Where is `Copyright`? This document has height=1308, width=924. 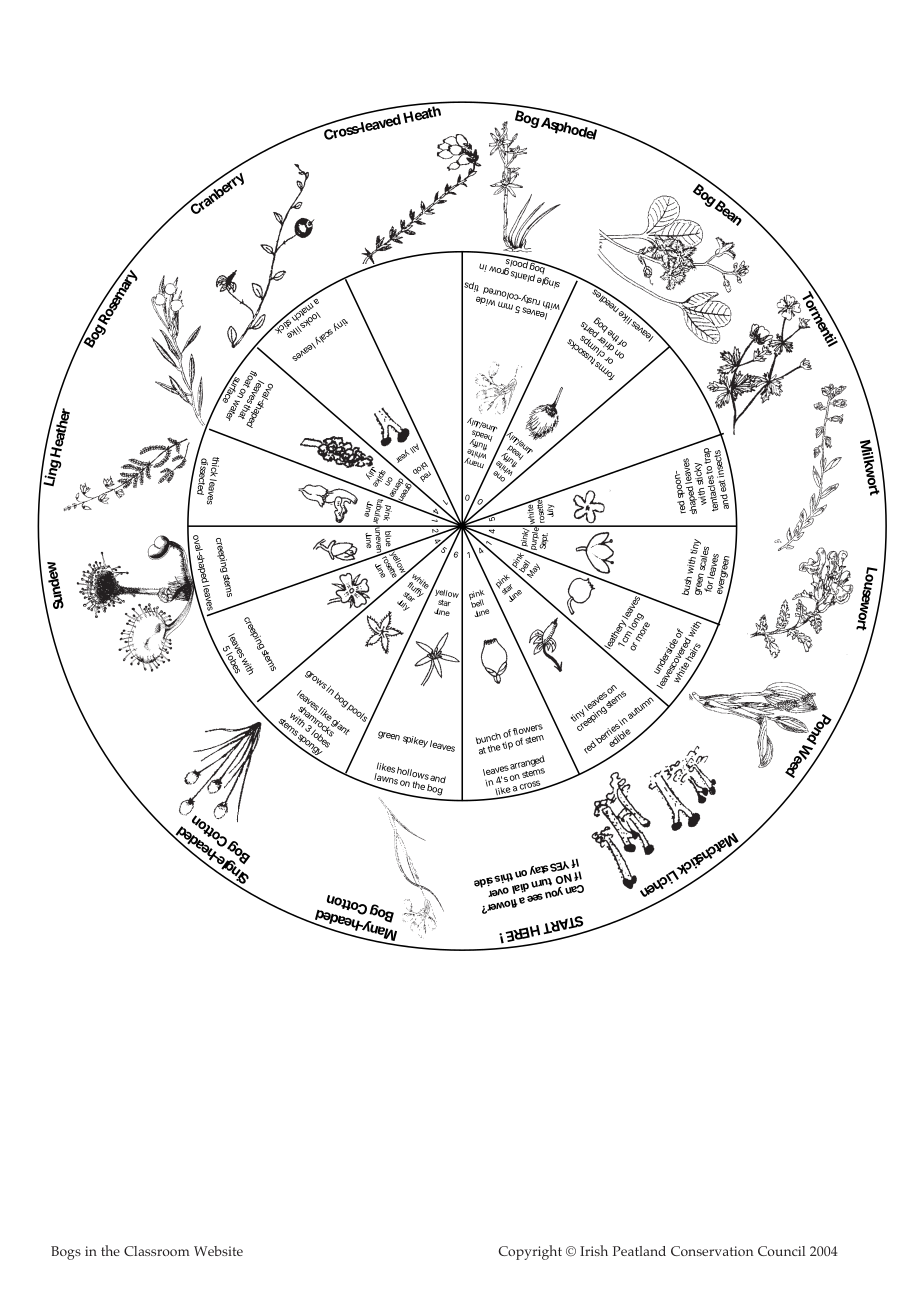
Copyright is located at coordinates (530, 1252).
